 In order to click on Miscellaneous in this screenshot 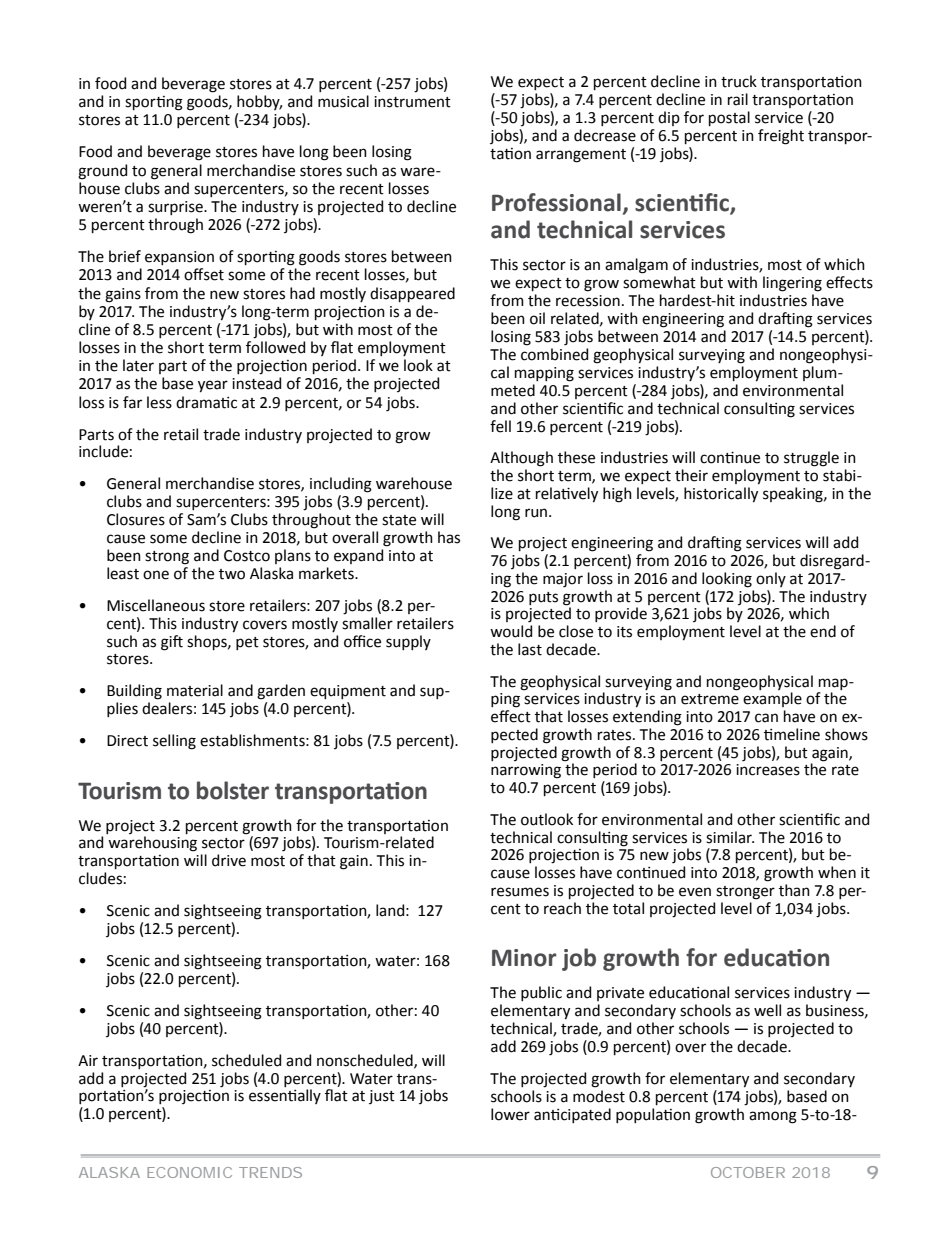, I will do `click(156, 605)`.
